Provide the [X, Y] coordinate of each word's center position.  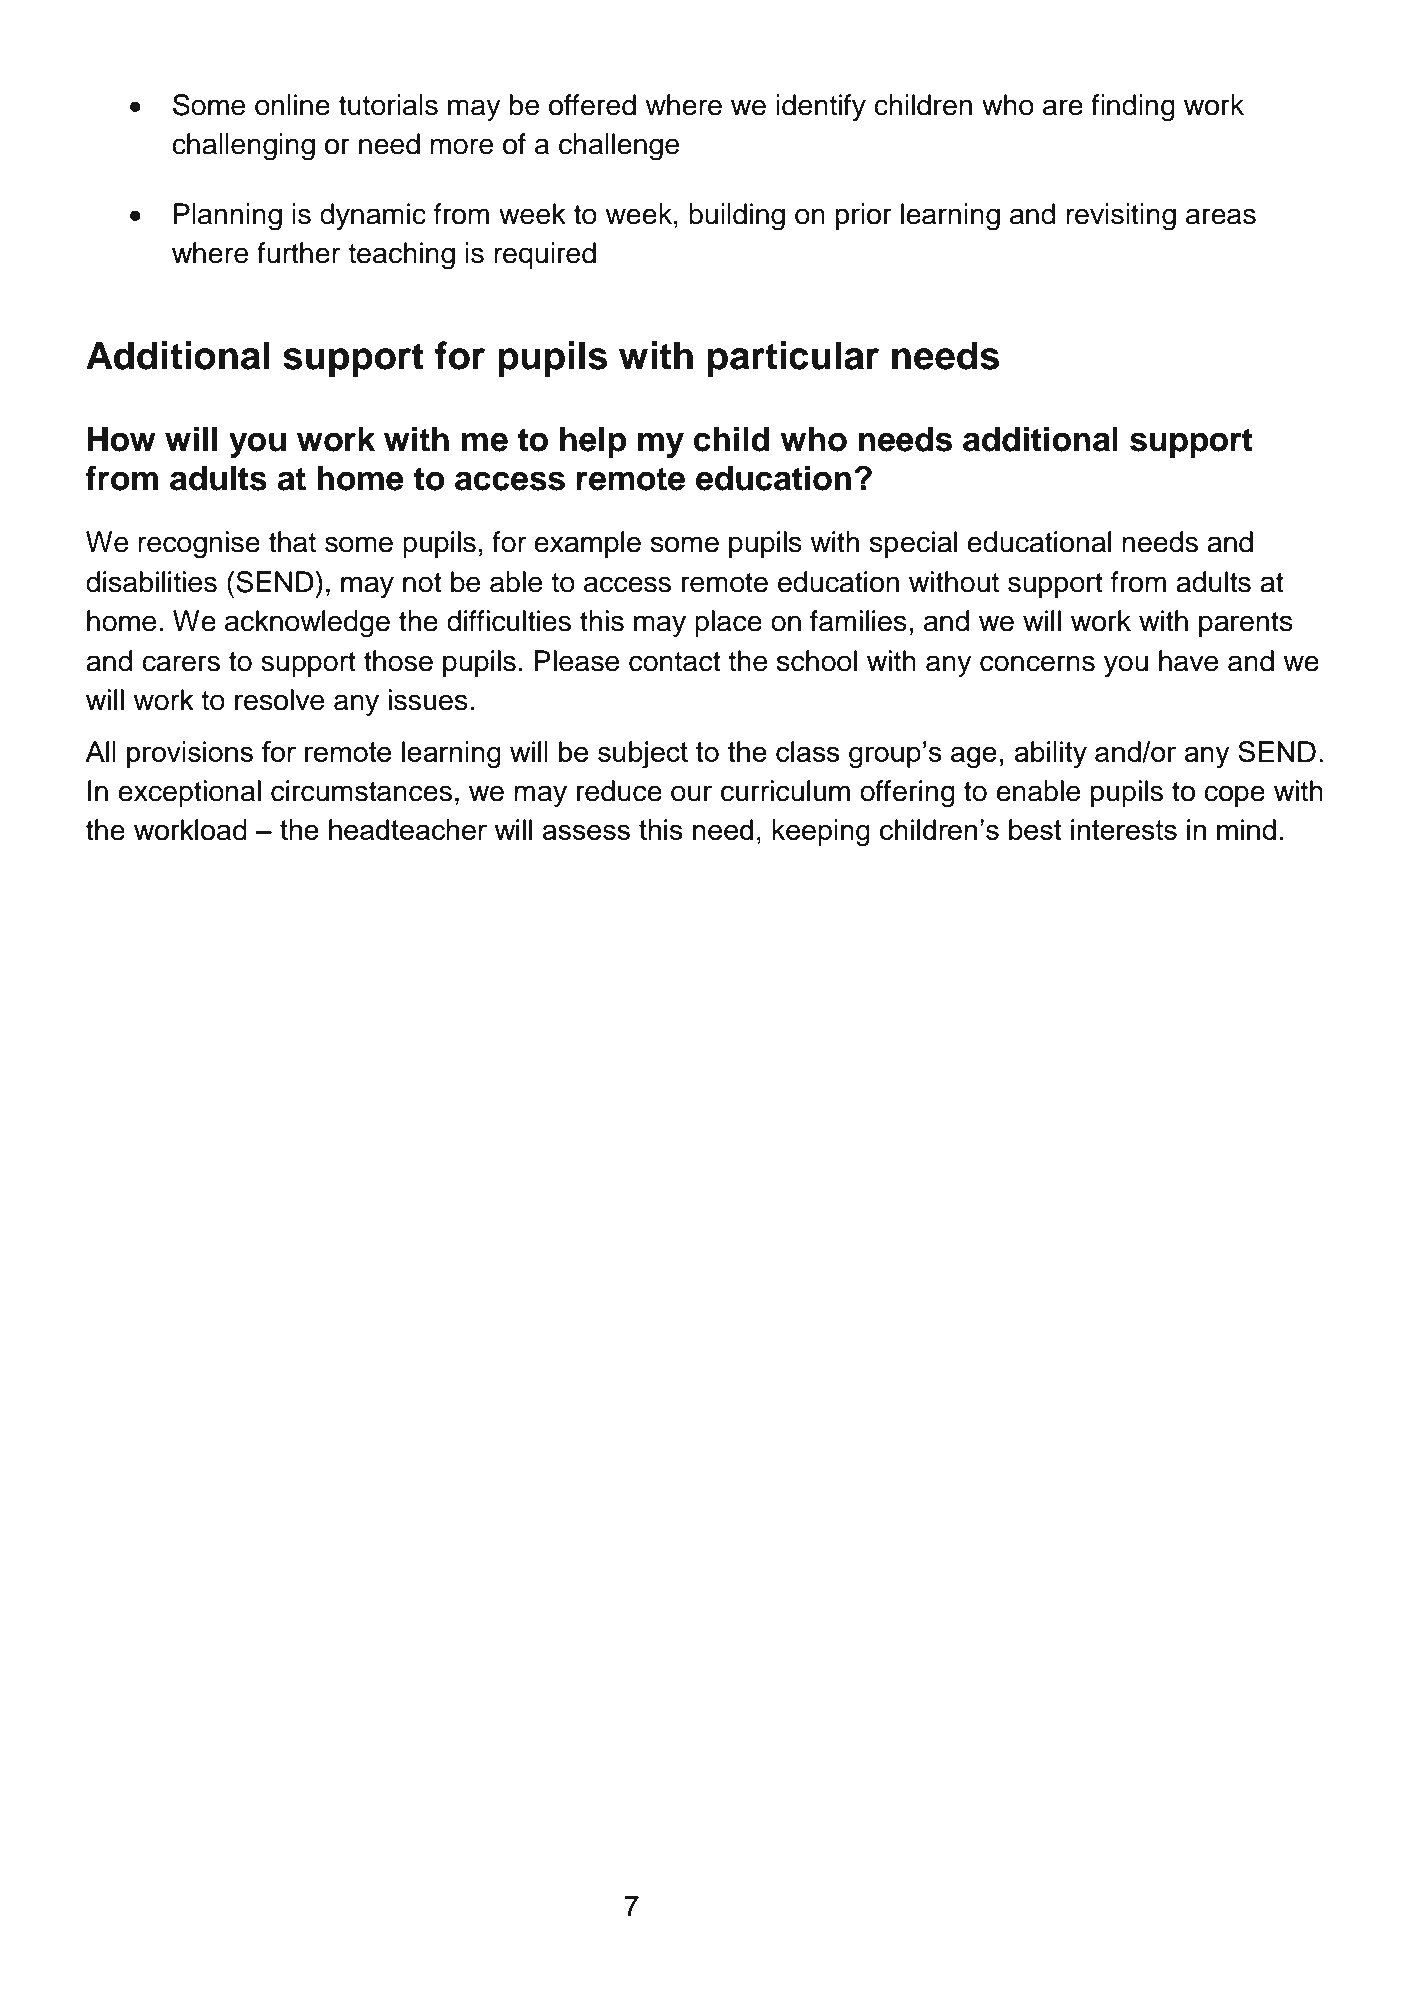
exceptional [189, 793]
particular [793, 359]
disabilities [151, 582]
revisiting [1121, 217]
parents [1246, 624]
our [691, 793]
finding [1133, 108]
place [728, 623]
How [122, 439]
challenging [243, 147]
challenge [619, 147]
